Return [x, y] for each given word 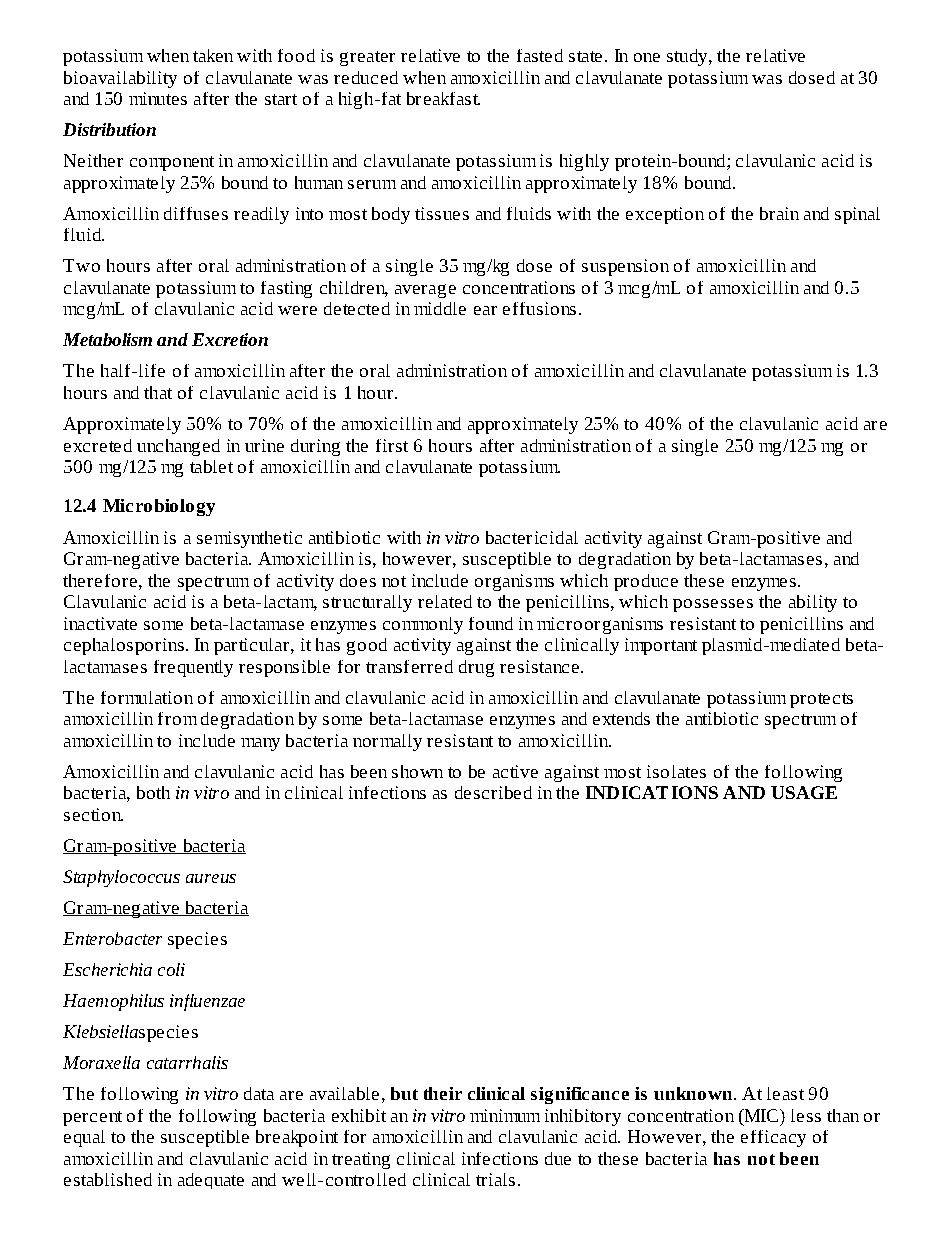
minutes [158, 98]
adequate [211, 1181]
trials [495, 1179]
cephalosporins [124, 646]
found [491, 623]
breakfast [443, 98]
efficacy [773, 1138]
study [688, 57]
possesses [713, 605]
